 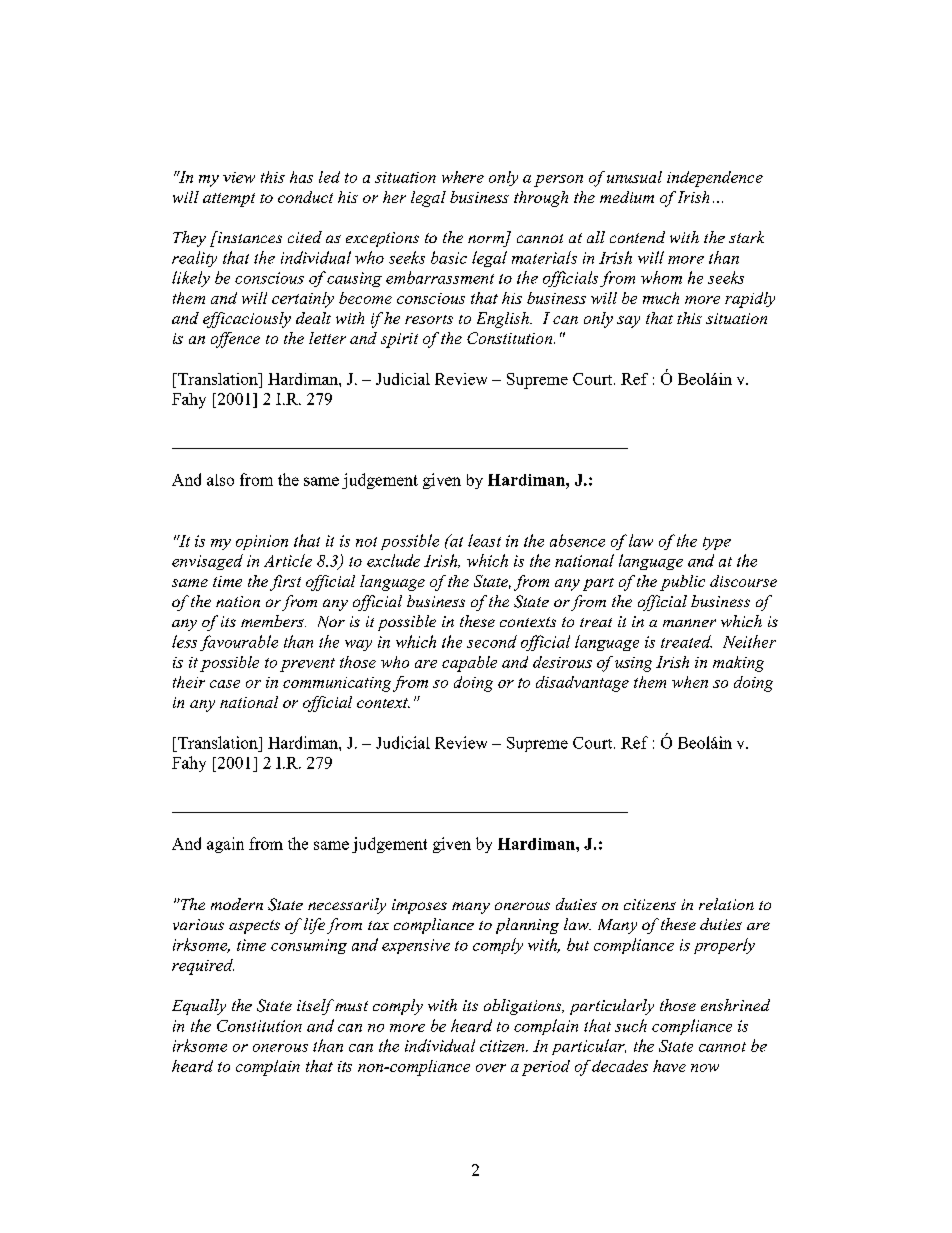 I want to click on second, so click(x=492, y=641).
